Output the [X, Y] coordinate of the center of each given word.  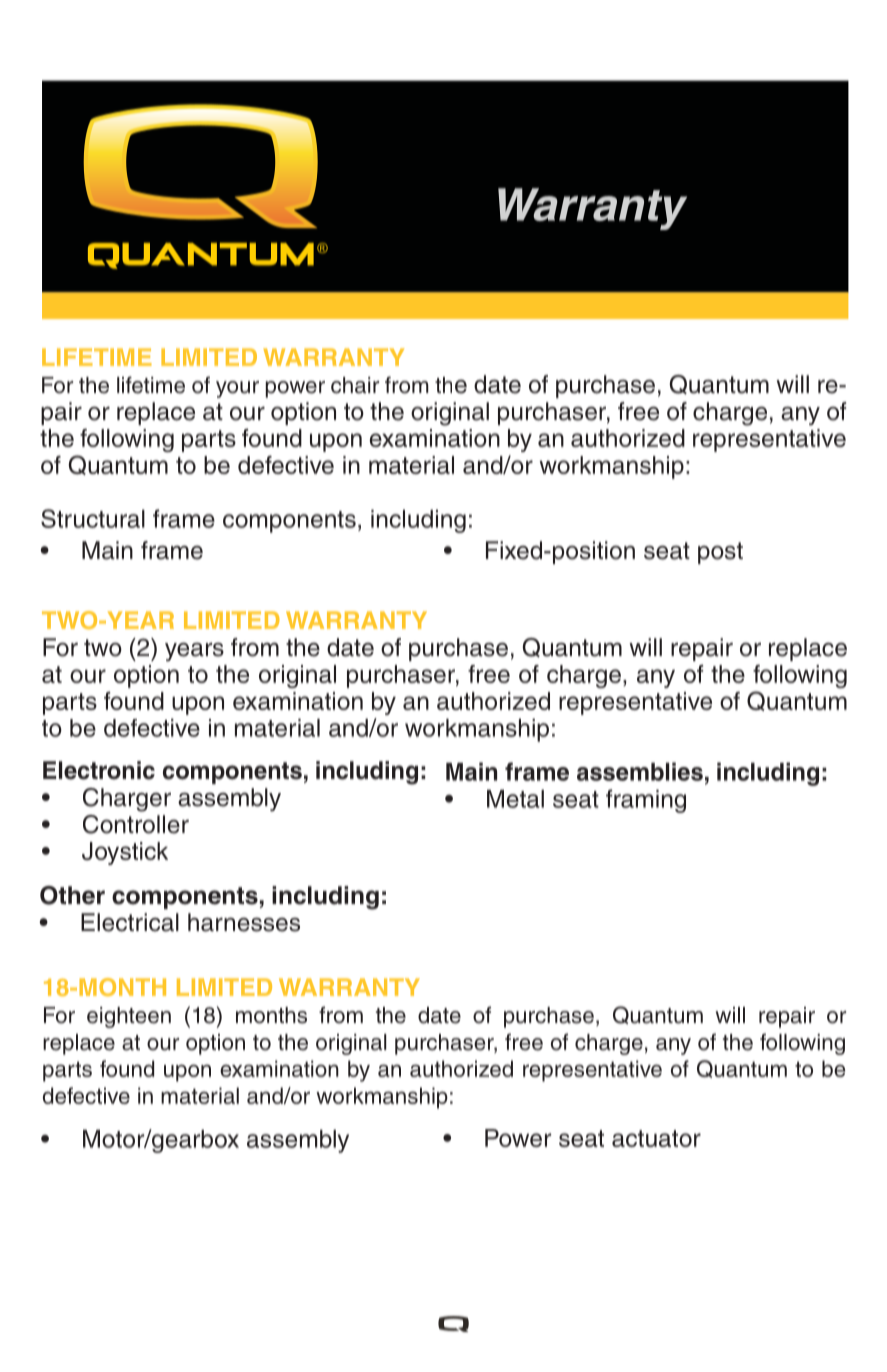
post [720, 553]
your [237, 389]
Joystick [125, 853]
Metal [515, 799]
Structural [93, 518]
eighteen [129, 1017]
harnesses [244, 922]
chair [355, 385]
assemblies [640, 771]
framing [646, 801]
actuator [656, 1138]
